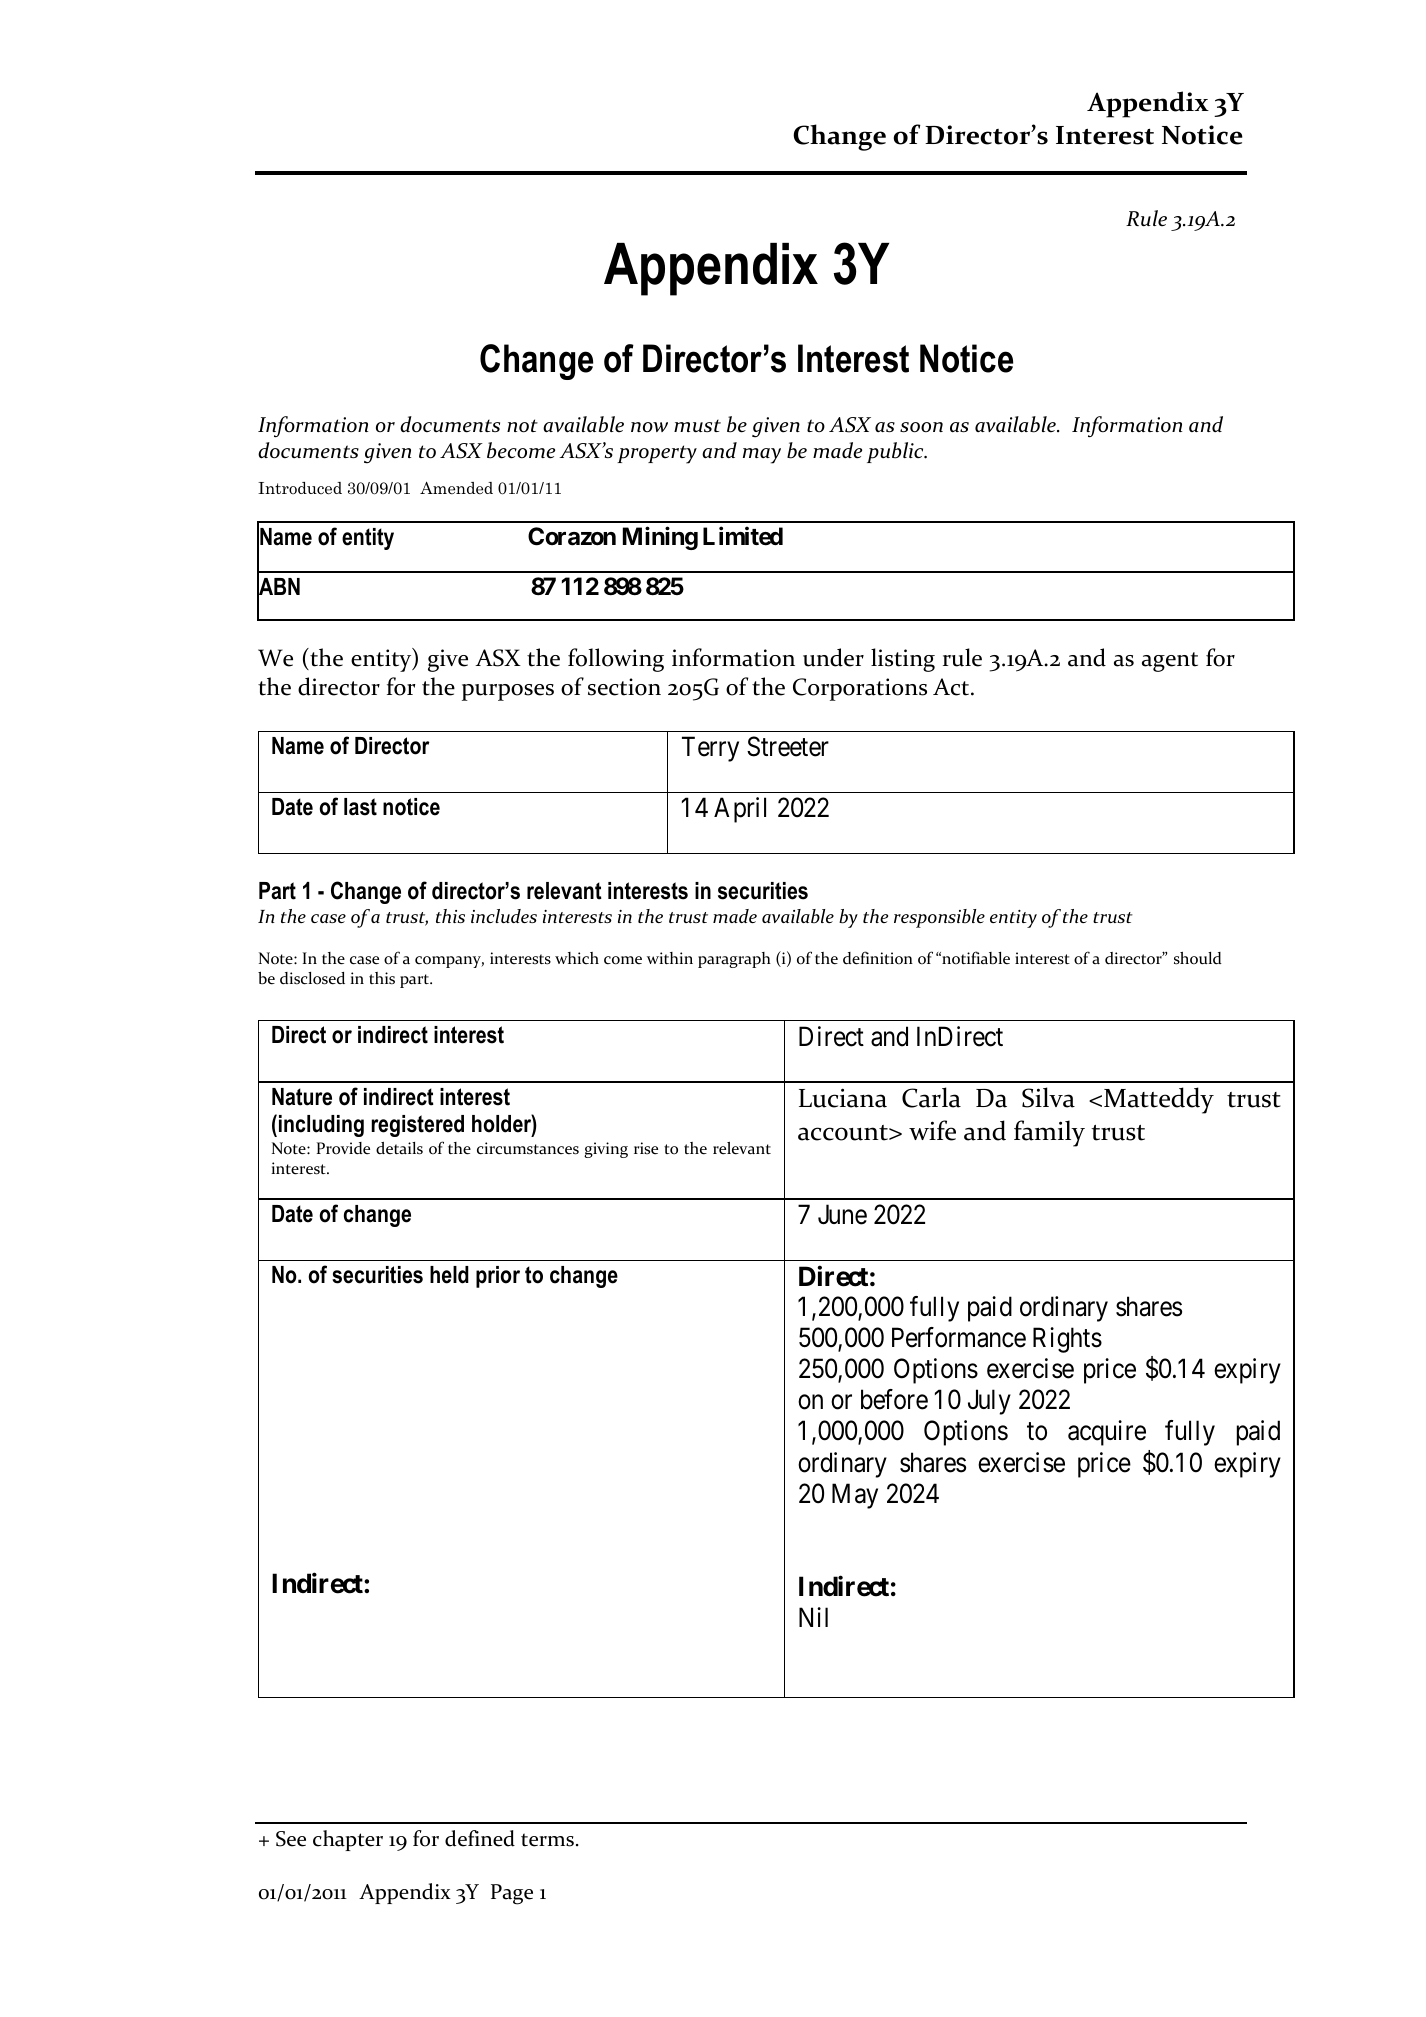 The image size is (1426, 2017). What do you see at coordinates (697, 425) in the image?
I see `must` at bounding box center [697, 425].
